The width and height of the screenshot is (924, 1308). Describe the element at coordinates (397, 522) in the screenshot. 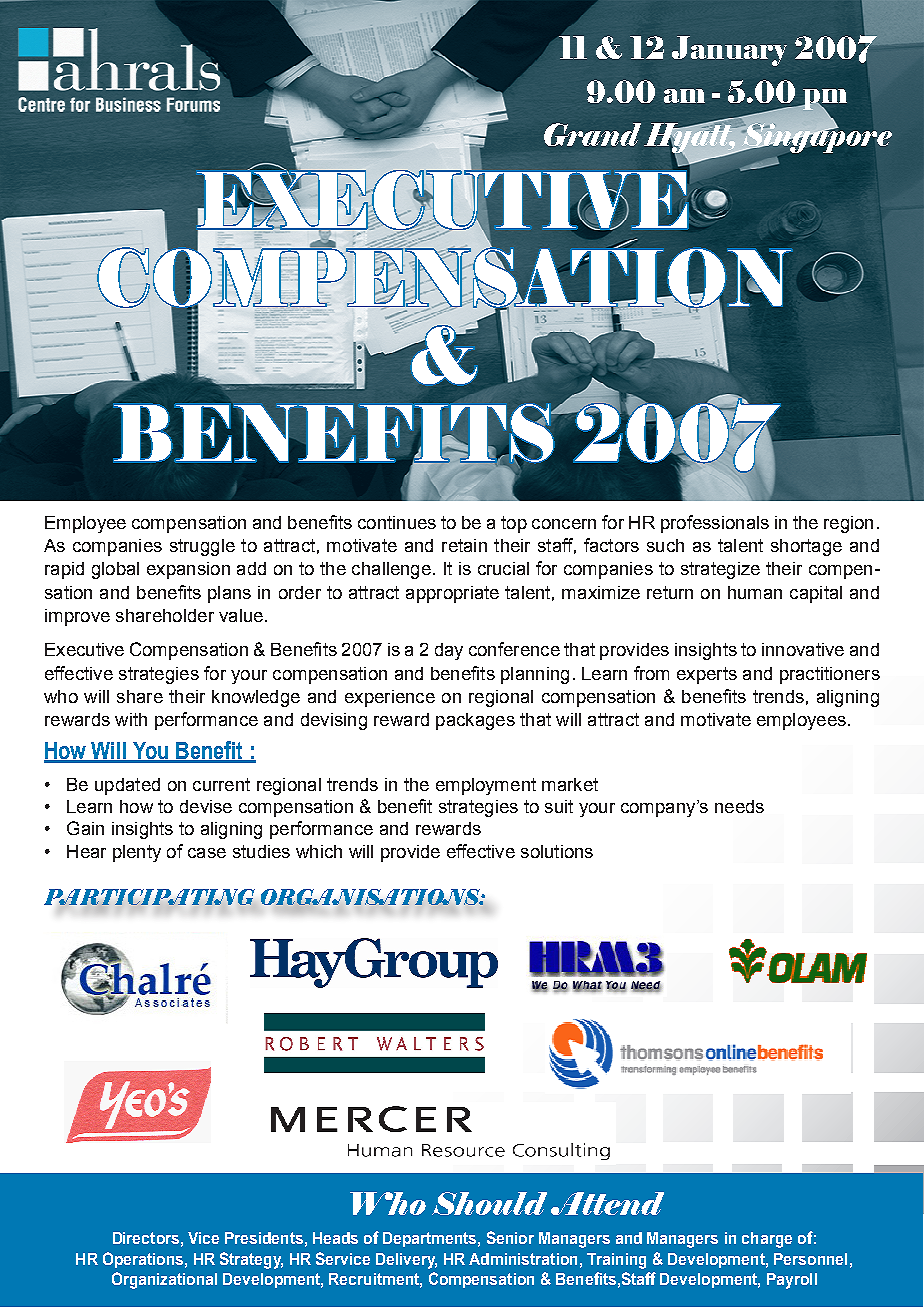

I see `continues` at that location.
